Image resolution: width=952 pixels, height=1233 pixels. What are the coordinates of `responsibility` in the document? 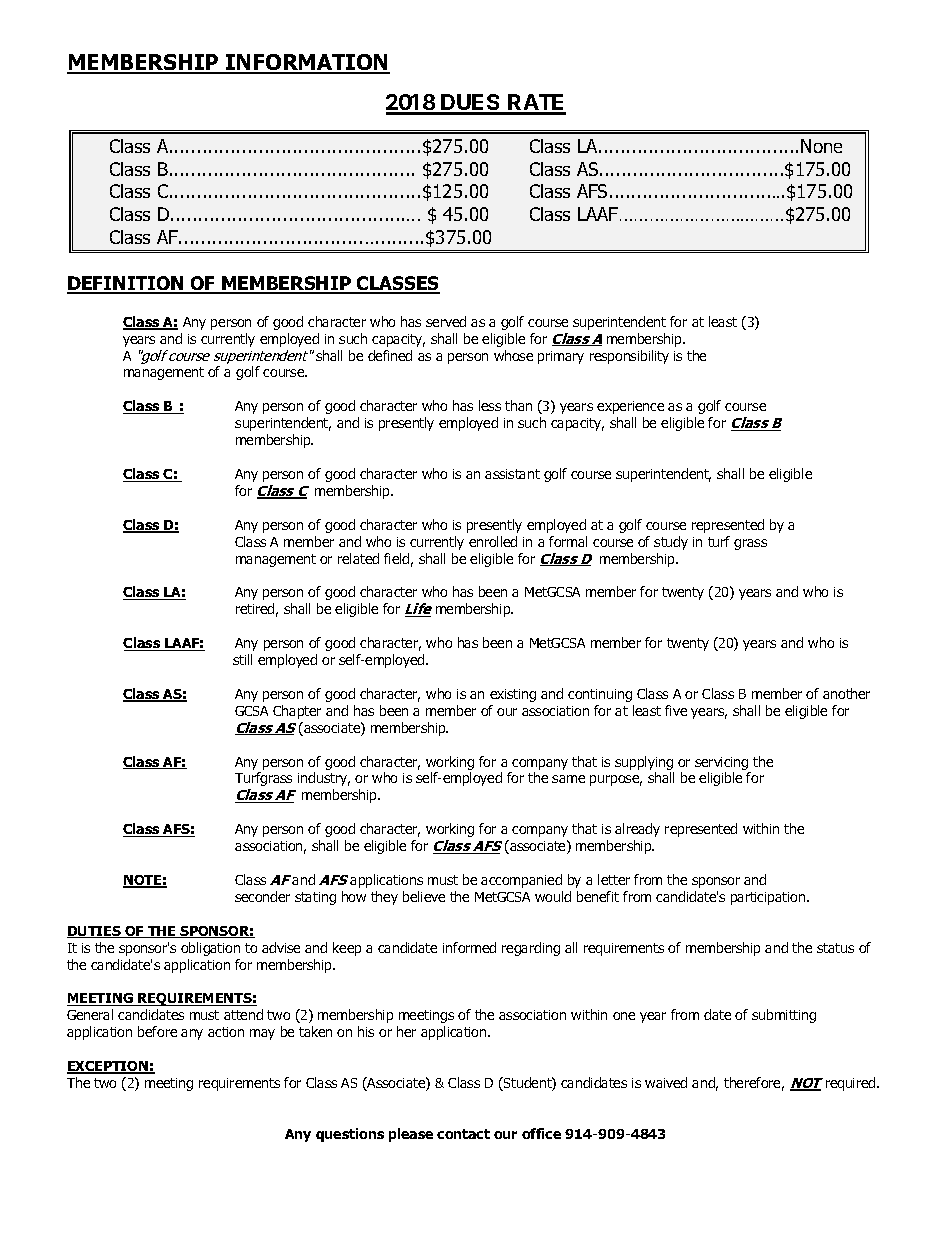 It's located at (629, 357).
